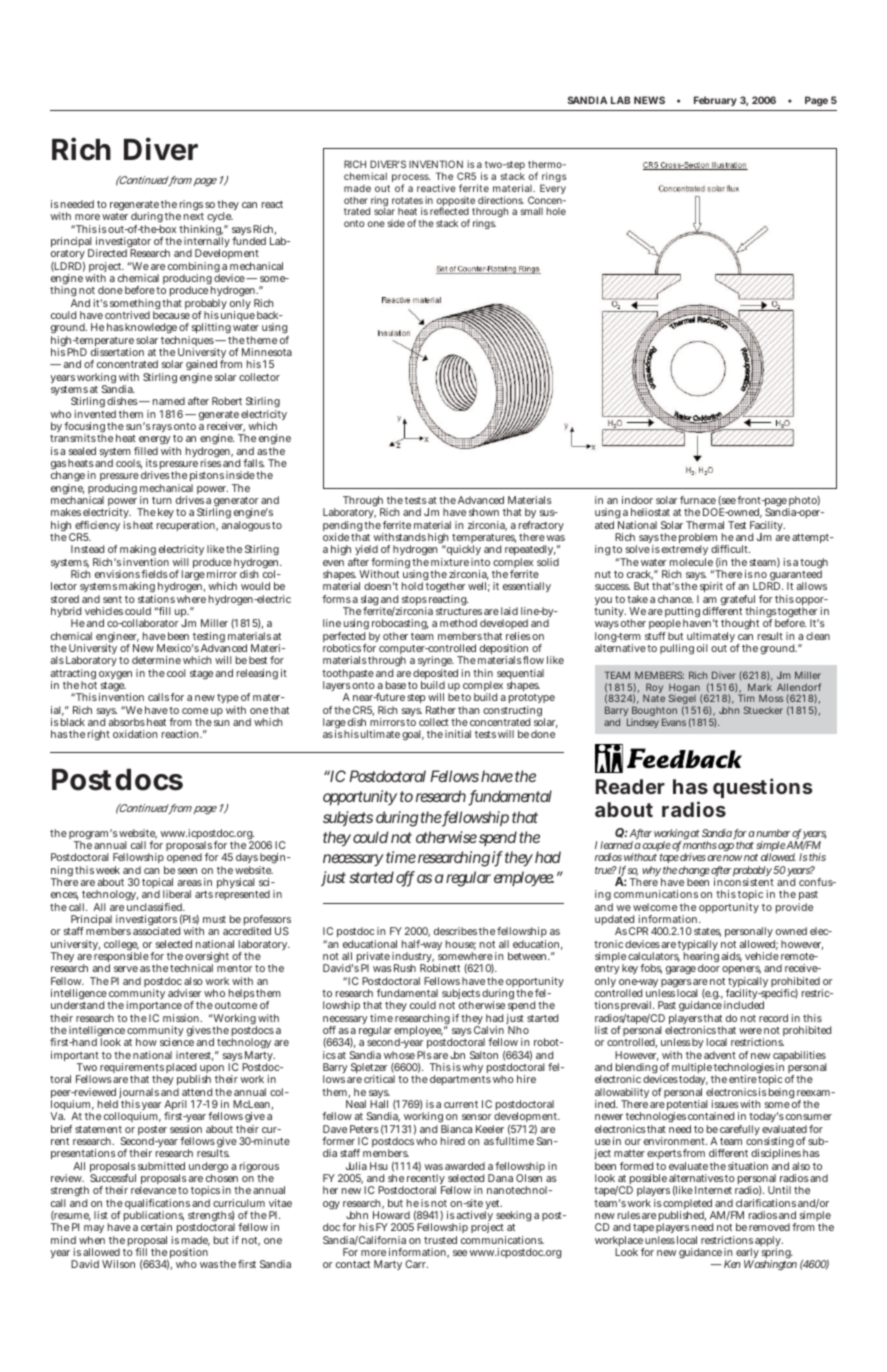 This document has height=1372, width=887. Describe the element at coordinates (484, 512) in the document. I see `shown` at that location.
